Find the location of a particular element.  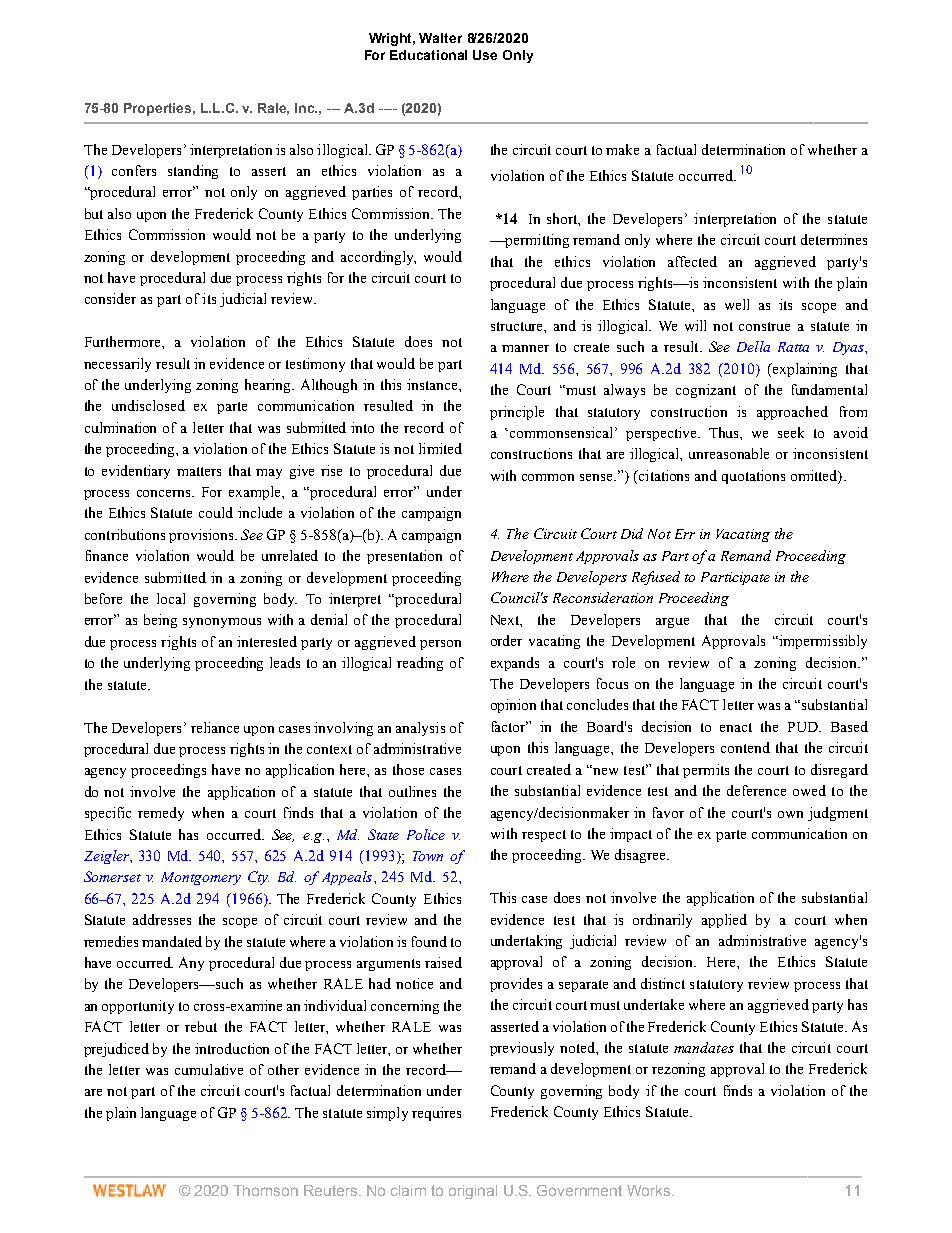

limited is located at coordinates (440, 448).
